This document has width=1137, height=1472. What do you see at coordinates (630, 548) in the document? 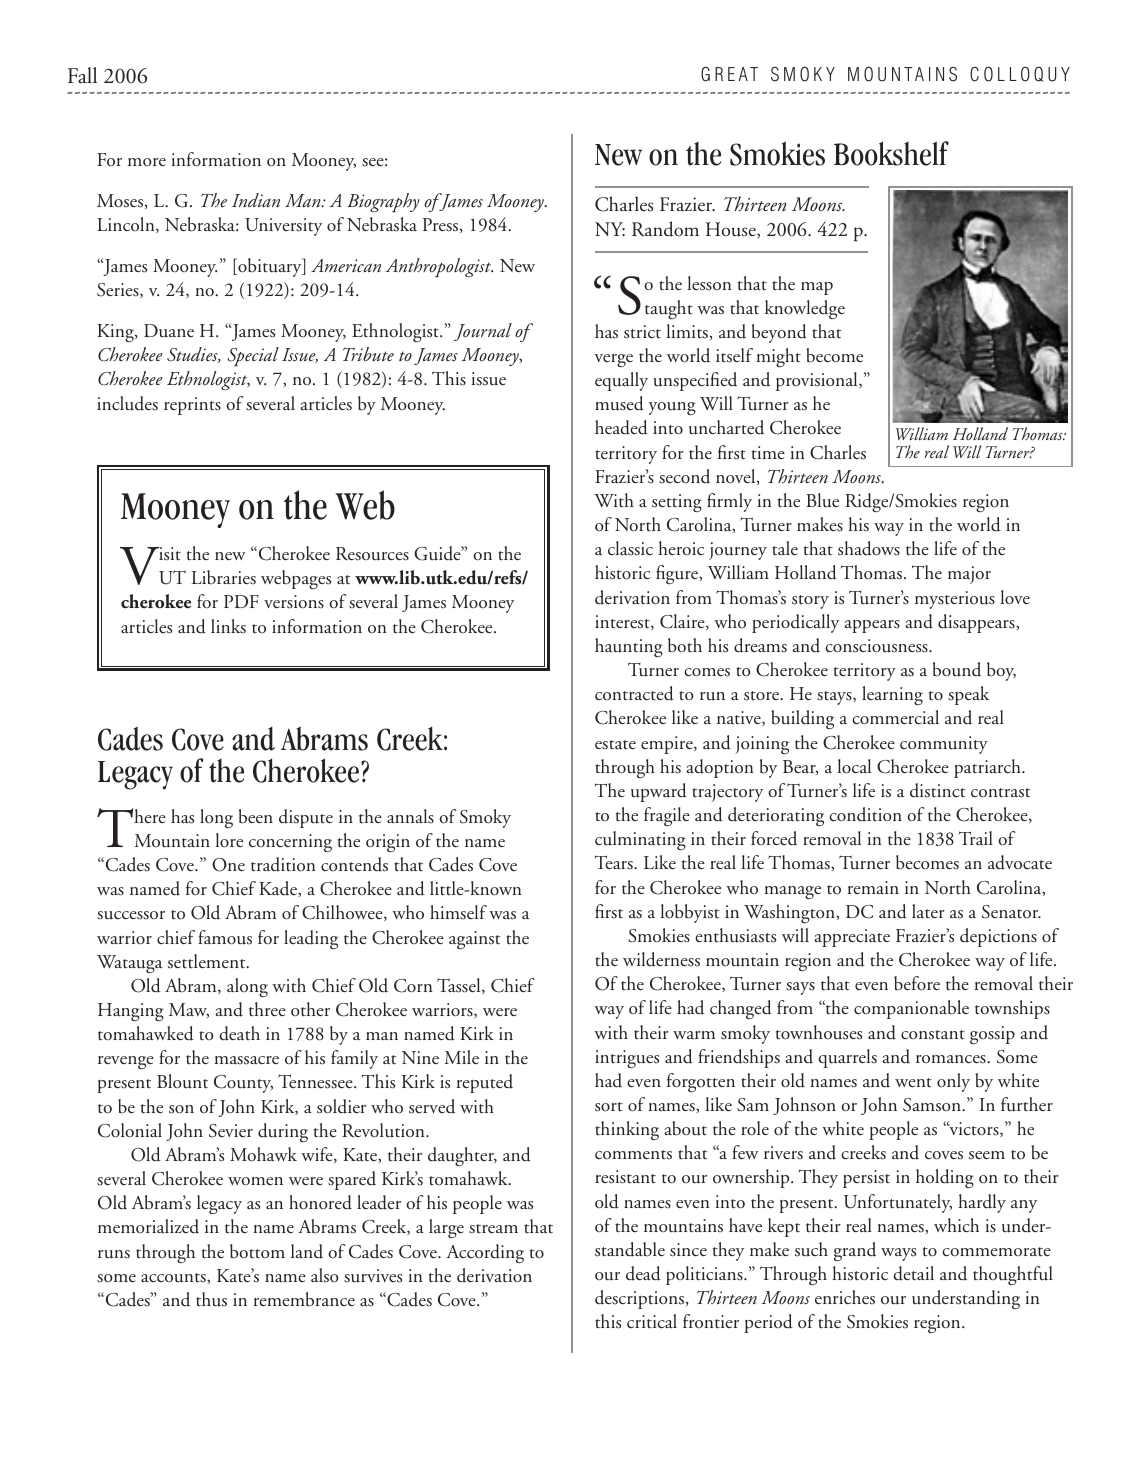
I see `classic` at bounding box center [630, 548].
